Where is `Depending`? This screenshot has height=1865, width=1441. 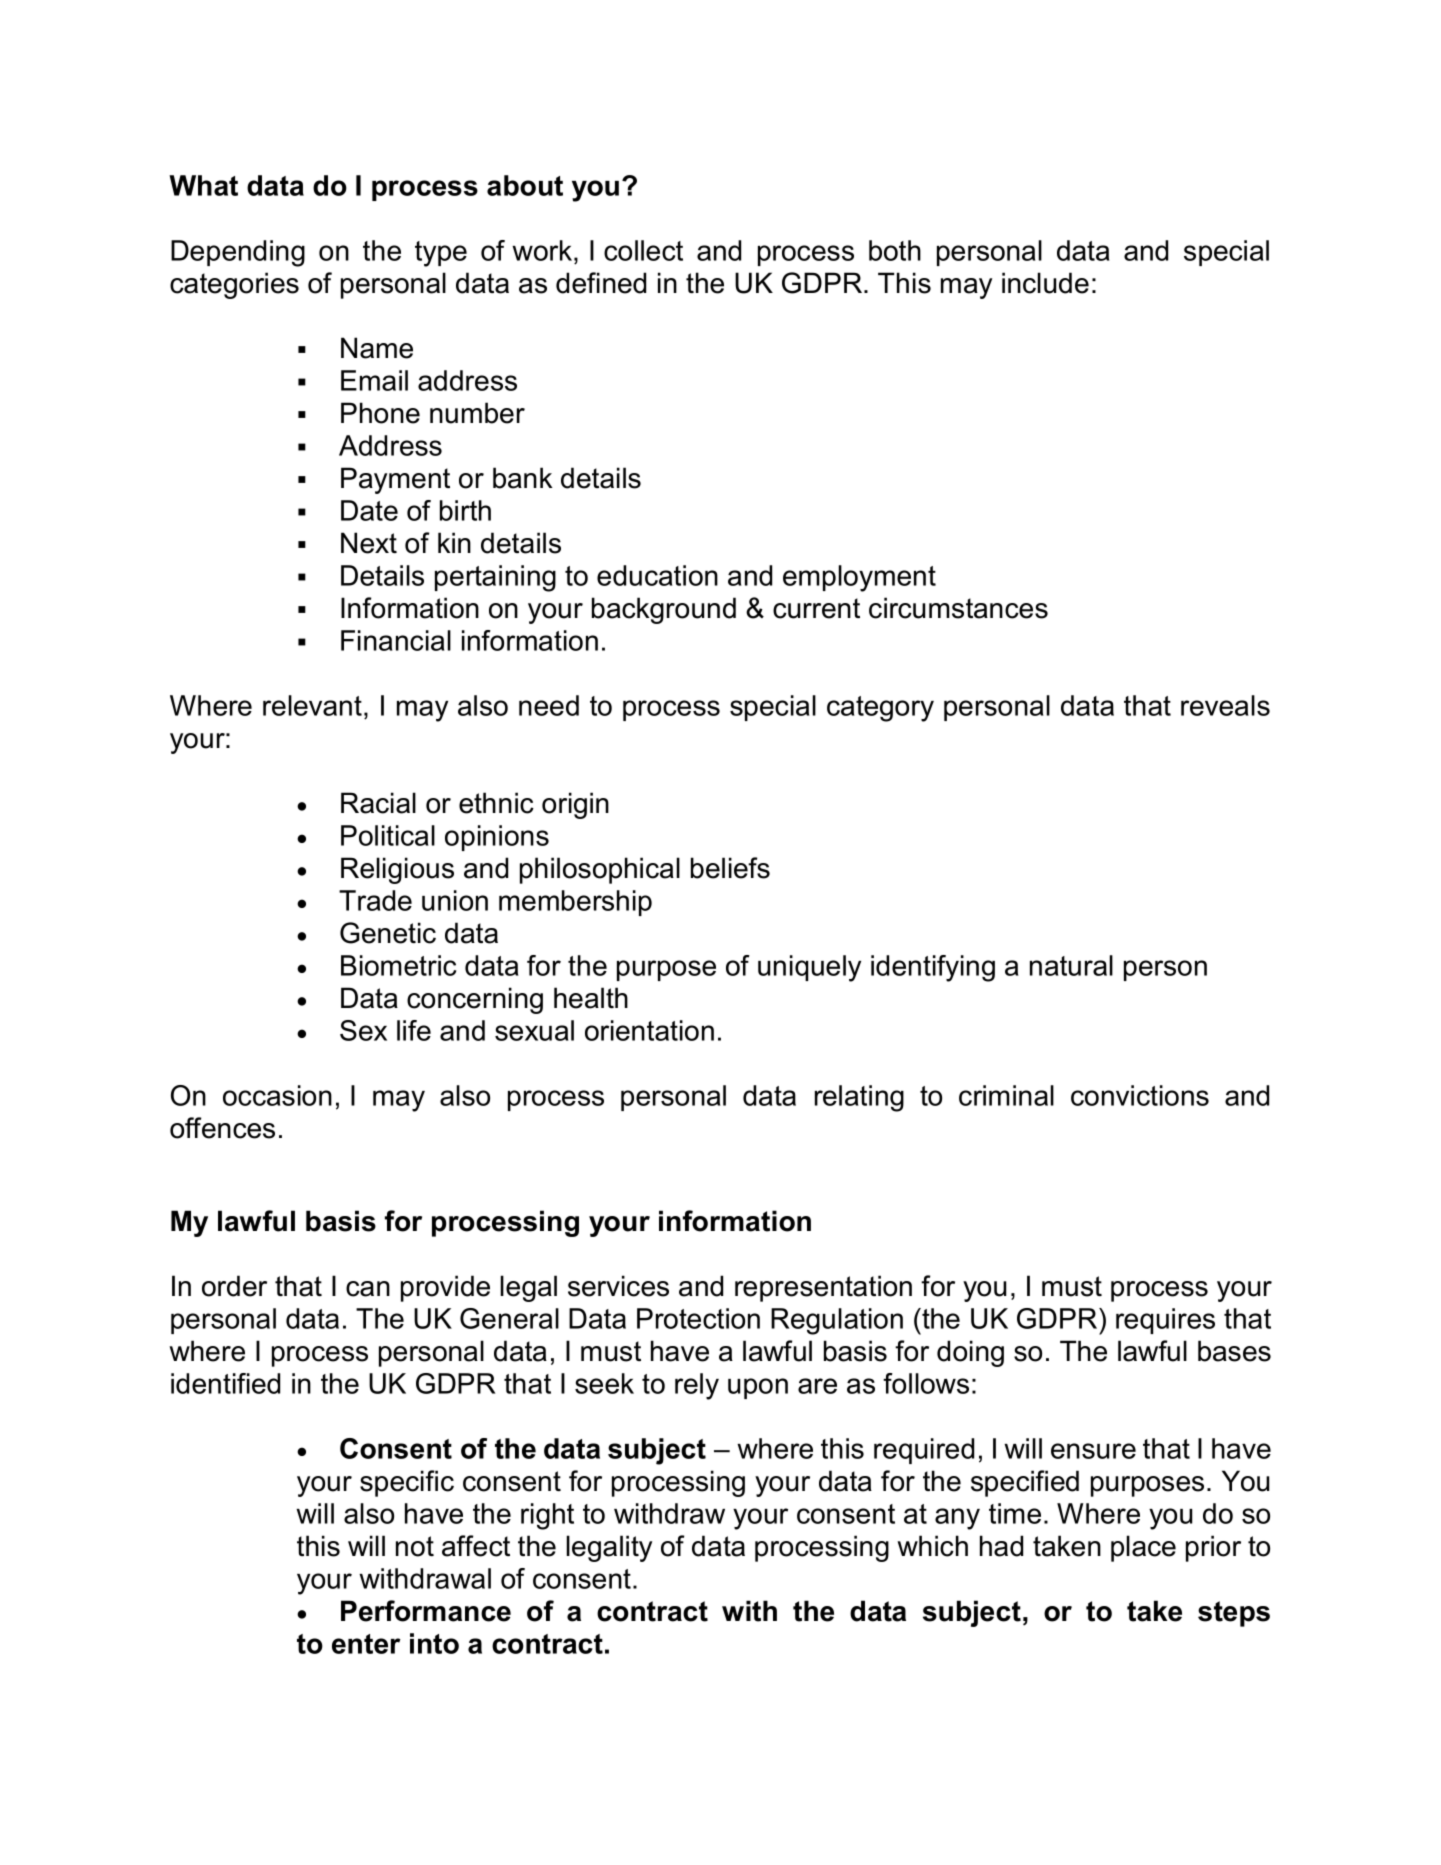
Depending is located at coordinates (238, 253).
